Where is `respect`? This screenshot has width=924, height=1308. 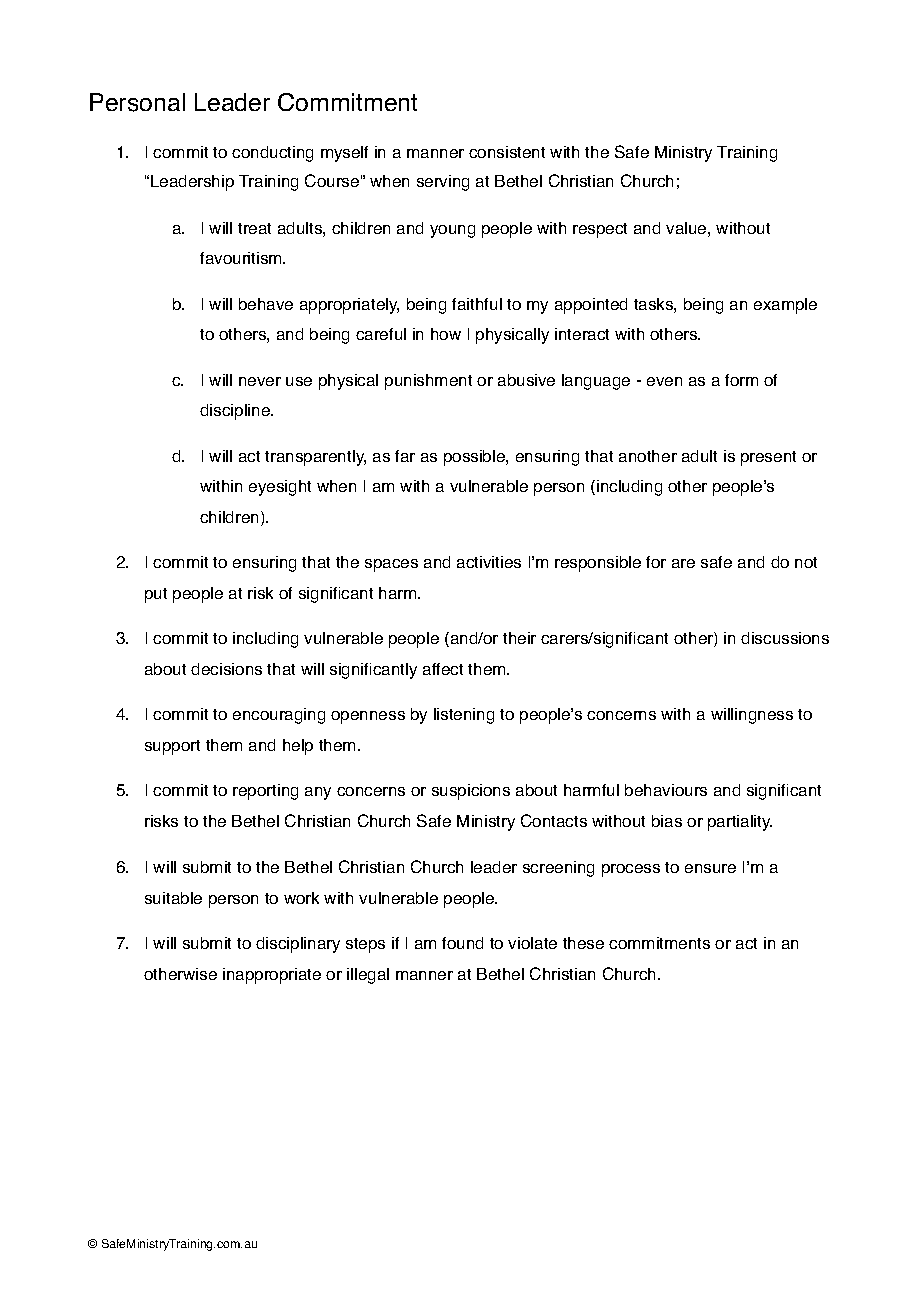
respect is located at coordinates (600, 230).
